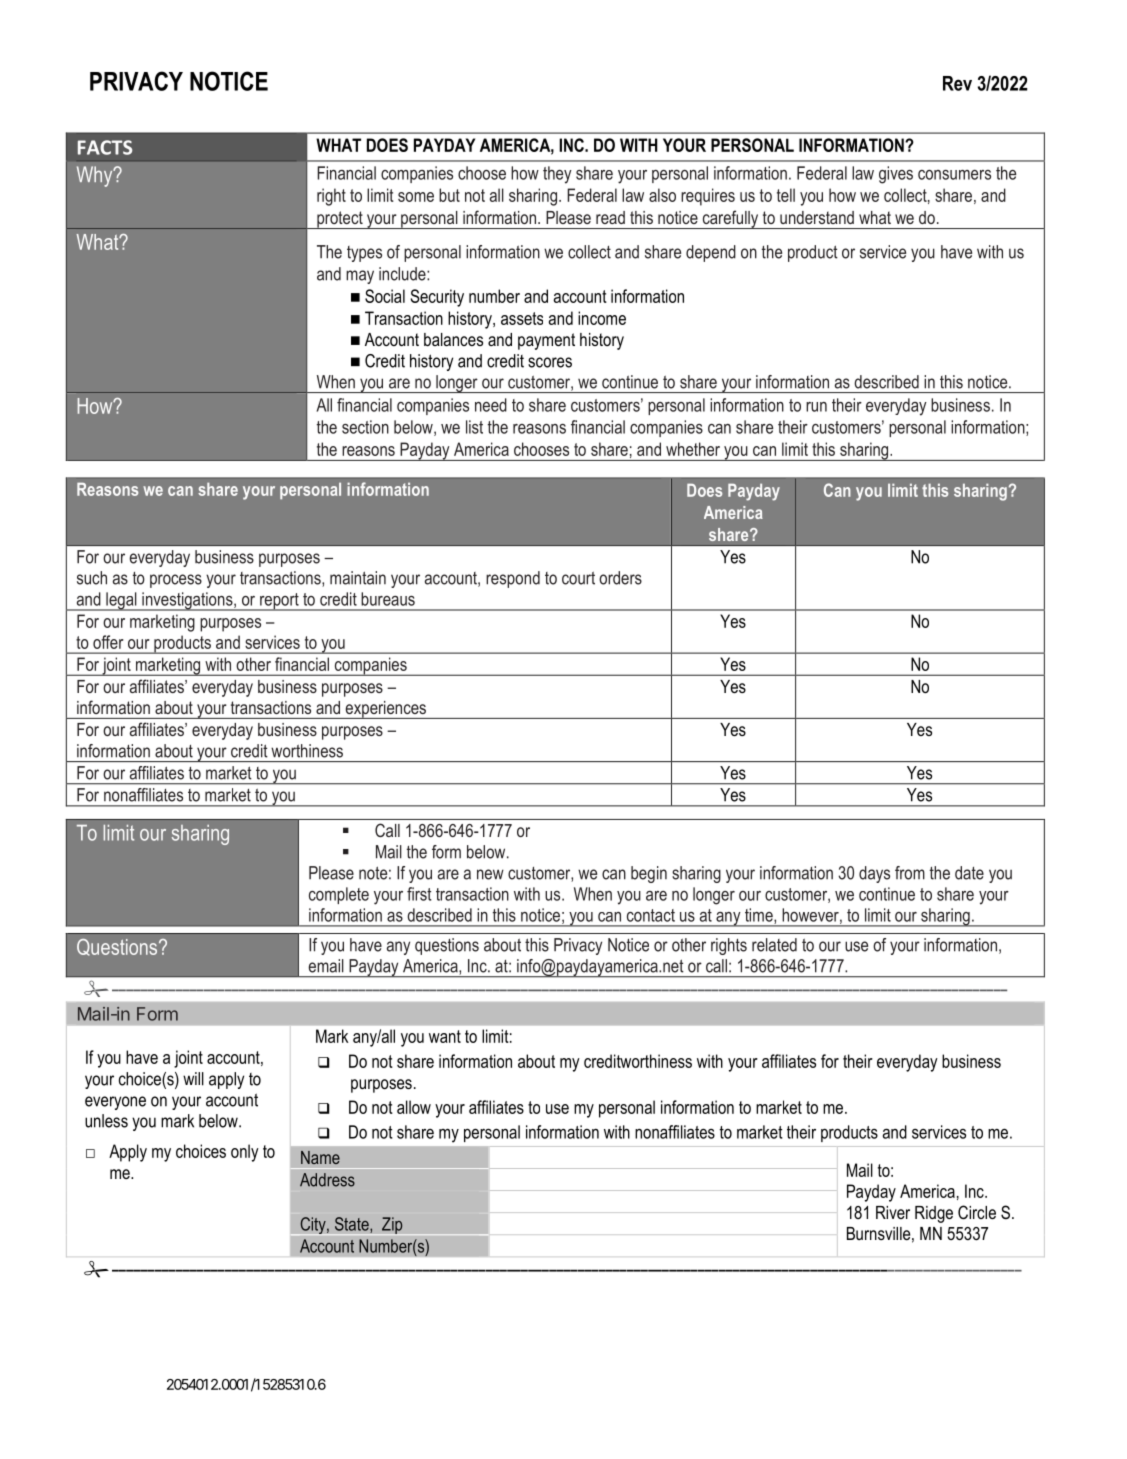  What do you see at coordinates (896, 175) in the screenshot?
I see `gives` at bounding box center [896, 175].
